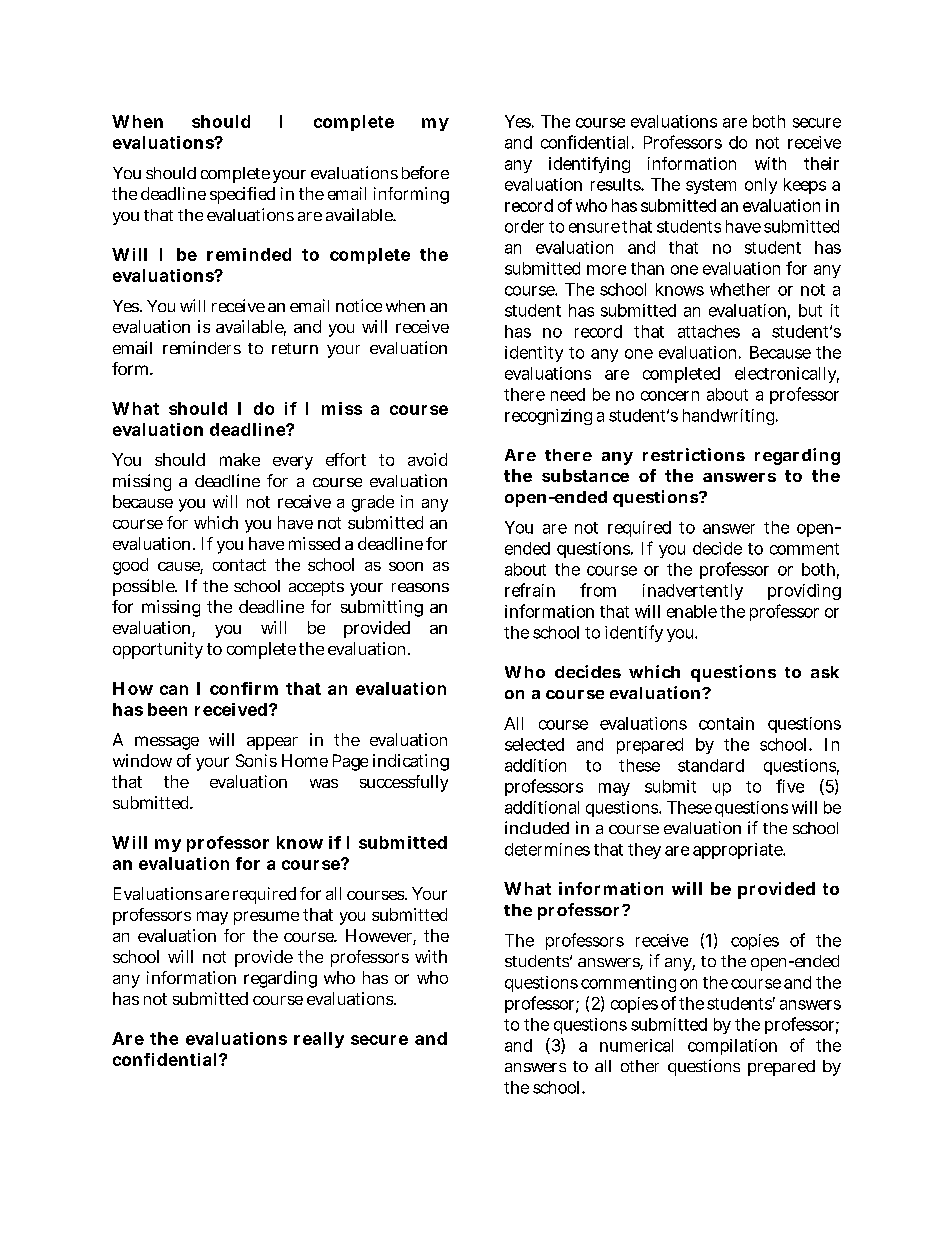 The image size is (952, 1233). I want to click on refrain, so click(530, 590).
